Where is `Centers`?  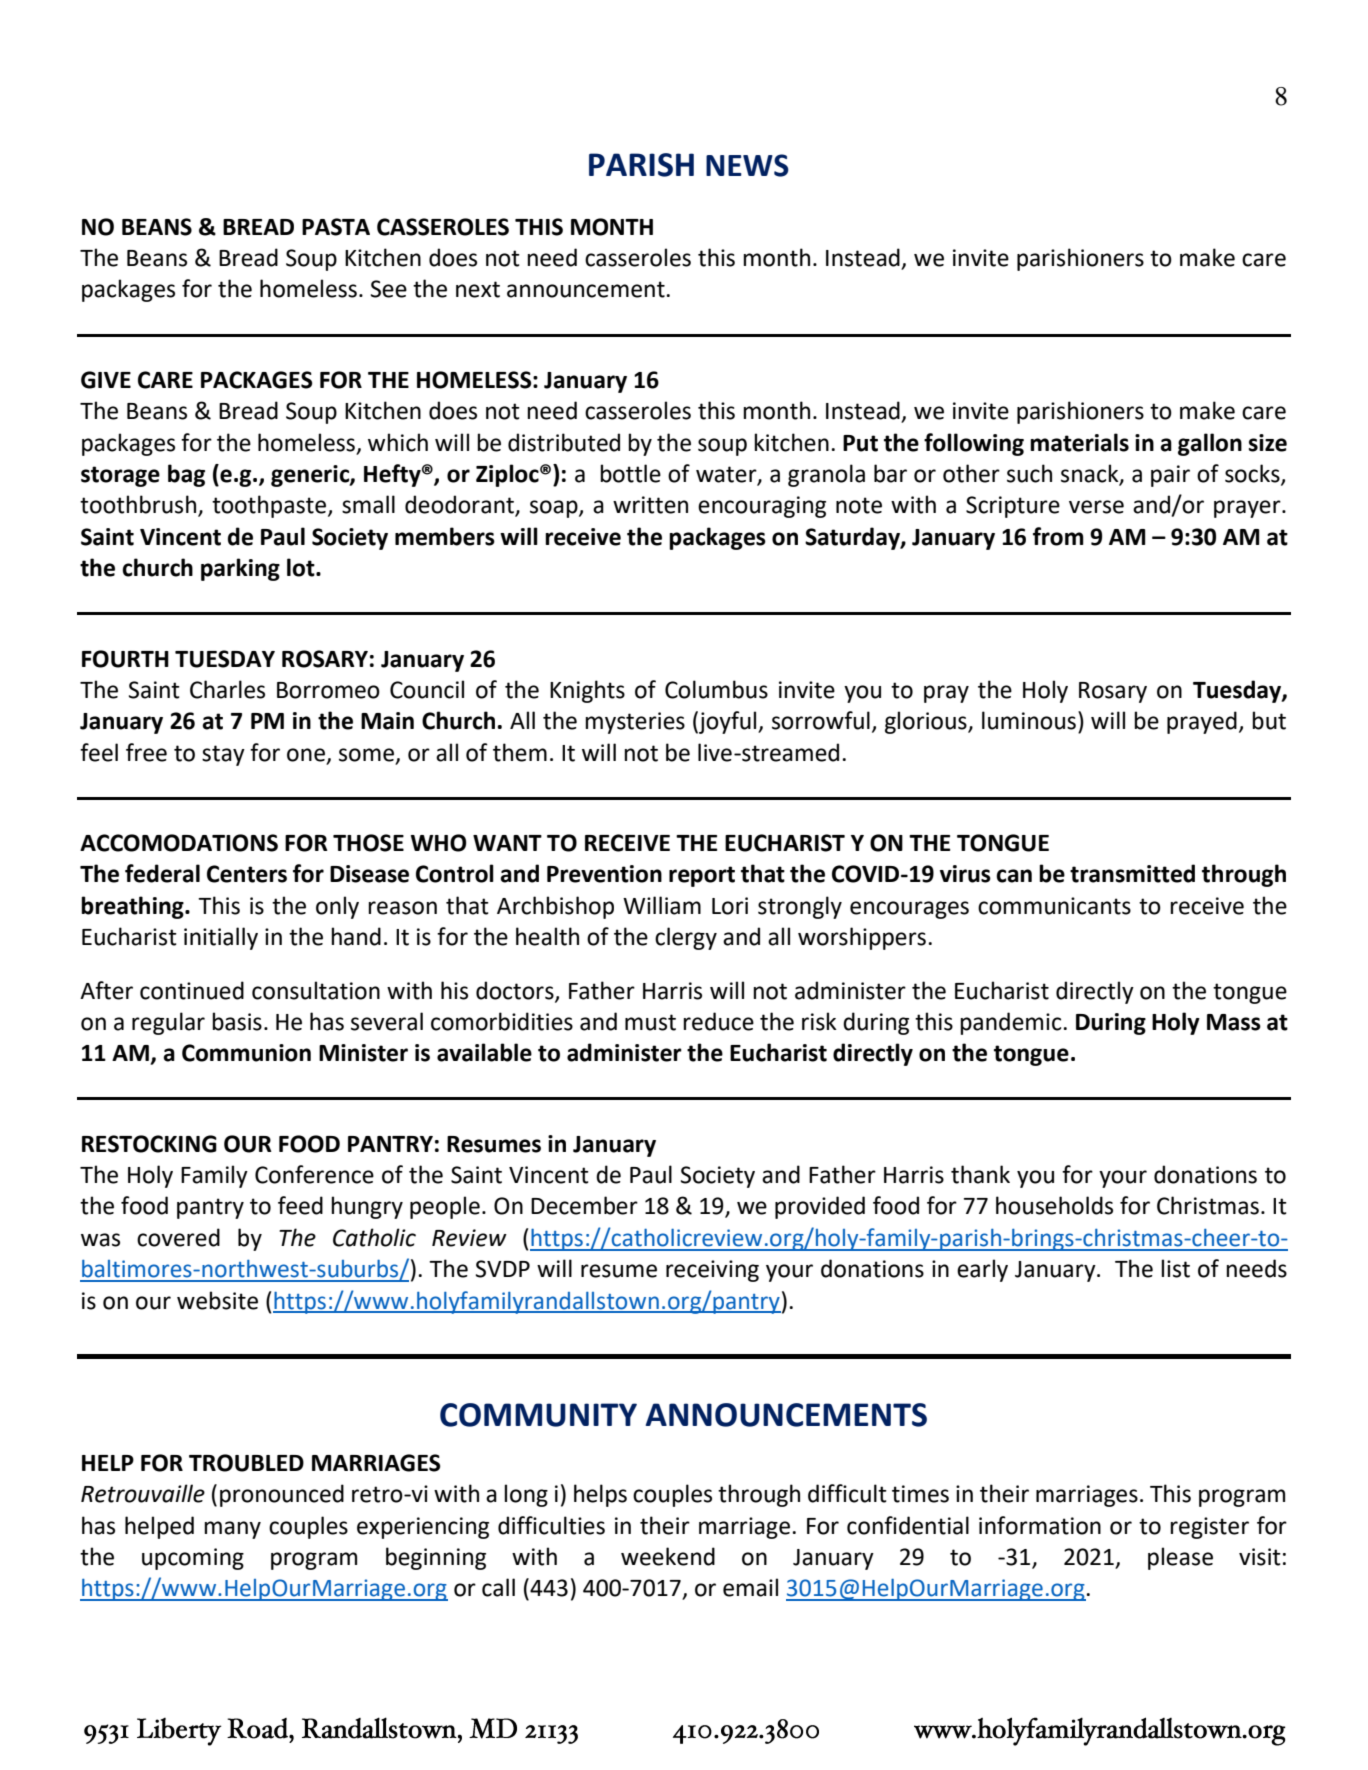
Centers is located at coordinates (247, 874).
